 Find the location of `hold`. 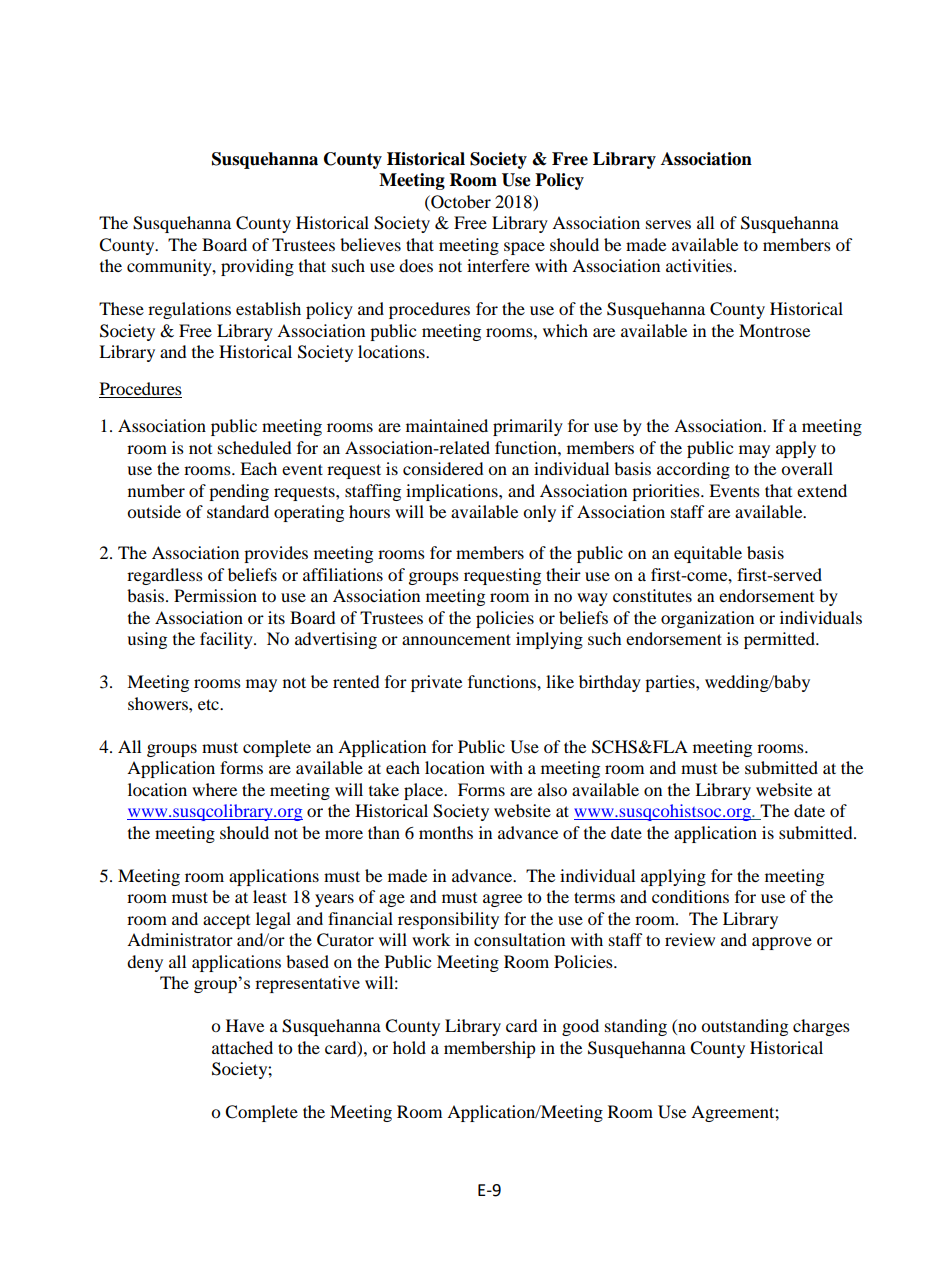

hold is located at coordinates (409, 1047).
